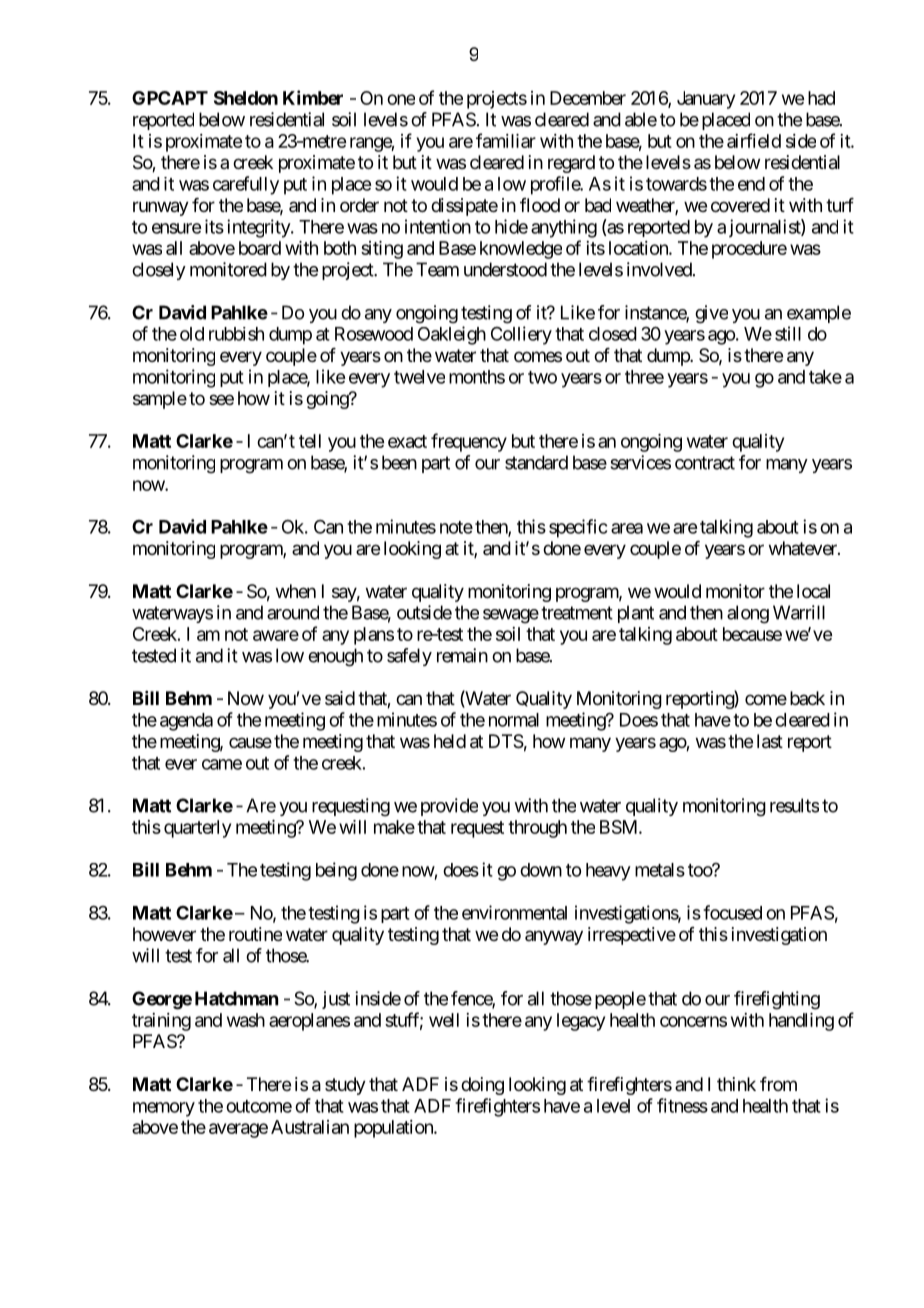 The width and height of the document is (924, 1308). Describe the element at coordinates (754, 140) in the document. I see `airfield` at that location.
